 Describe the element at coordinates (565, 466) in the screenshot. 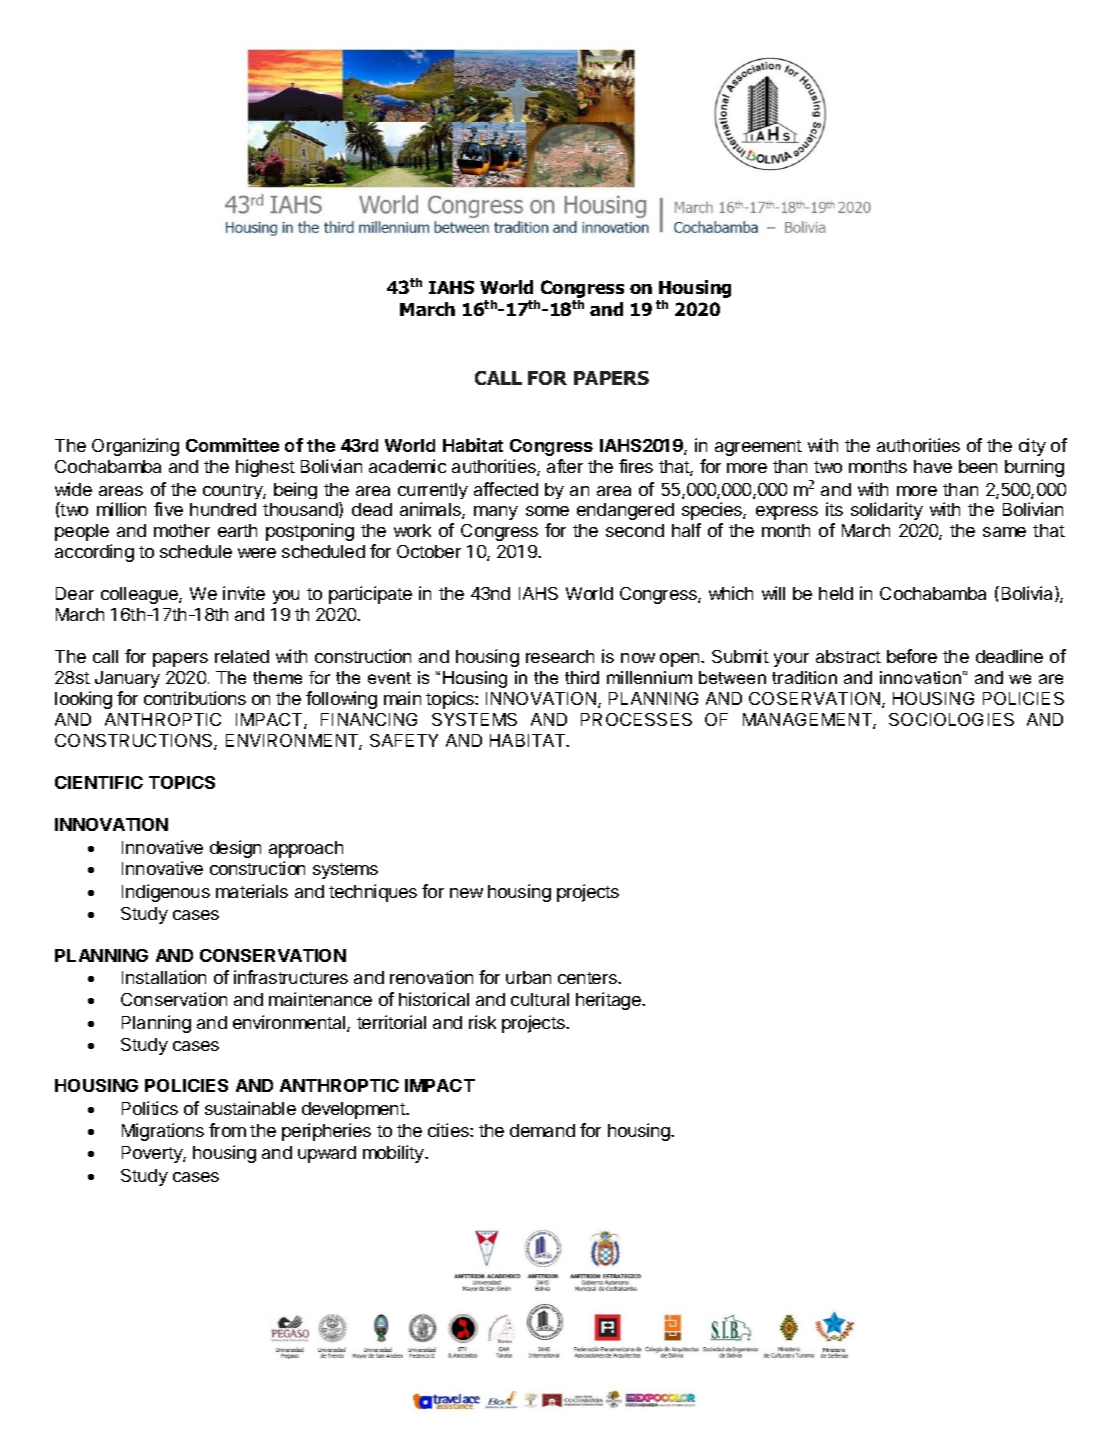

I see `after` at that location.
